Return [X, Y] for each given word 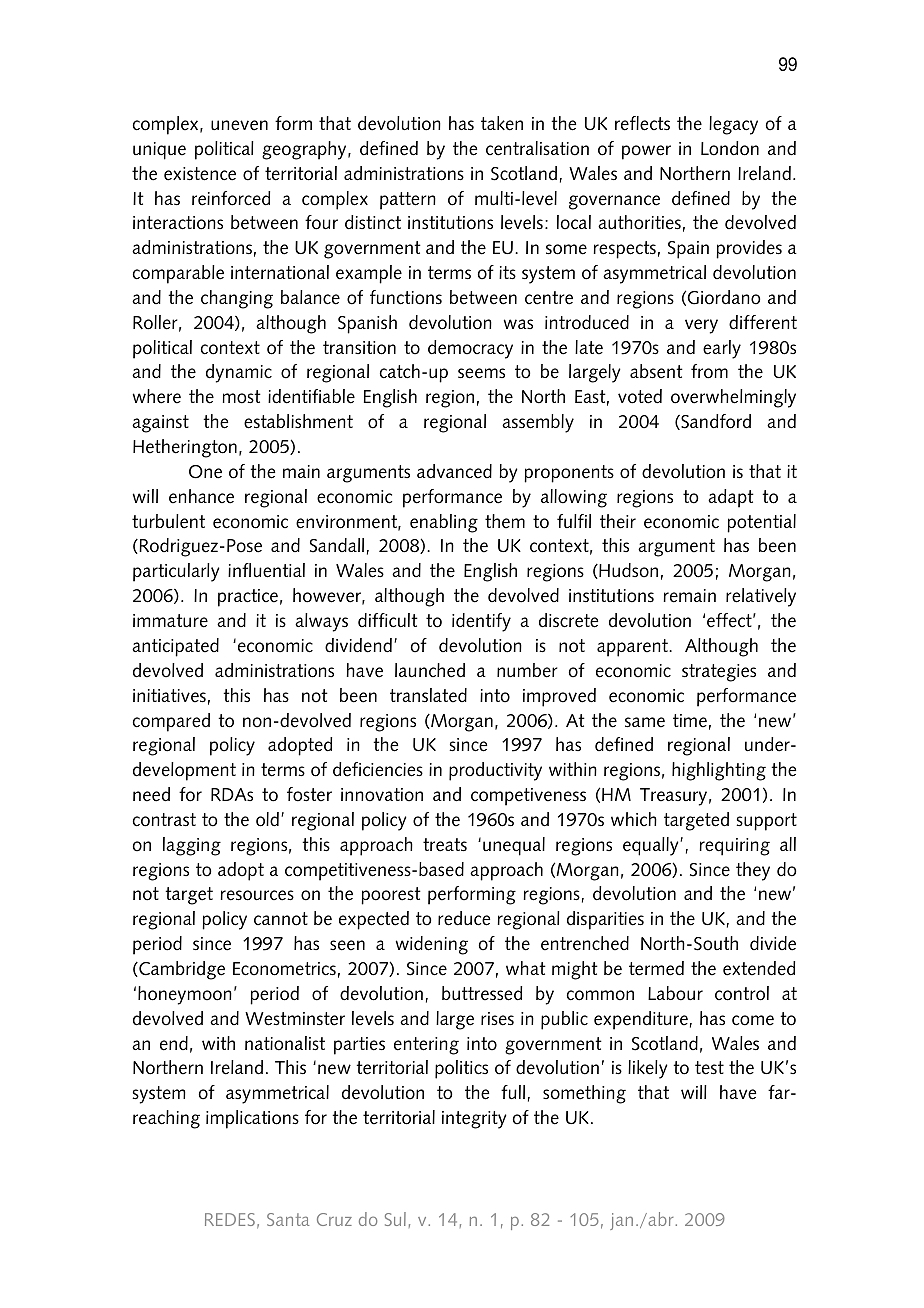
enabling [444, 523]
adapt [731, 498]
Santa [288, 1219]
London [730, 148]
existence [200, 174]
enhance [201, 496]
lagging [192, 846]
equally [652, 846]
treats [445, 845]
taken [502, 123]
